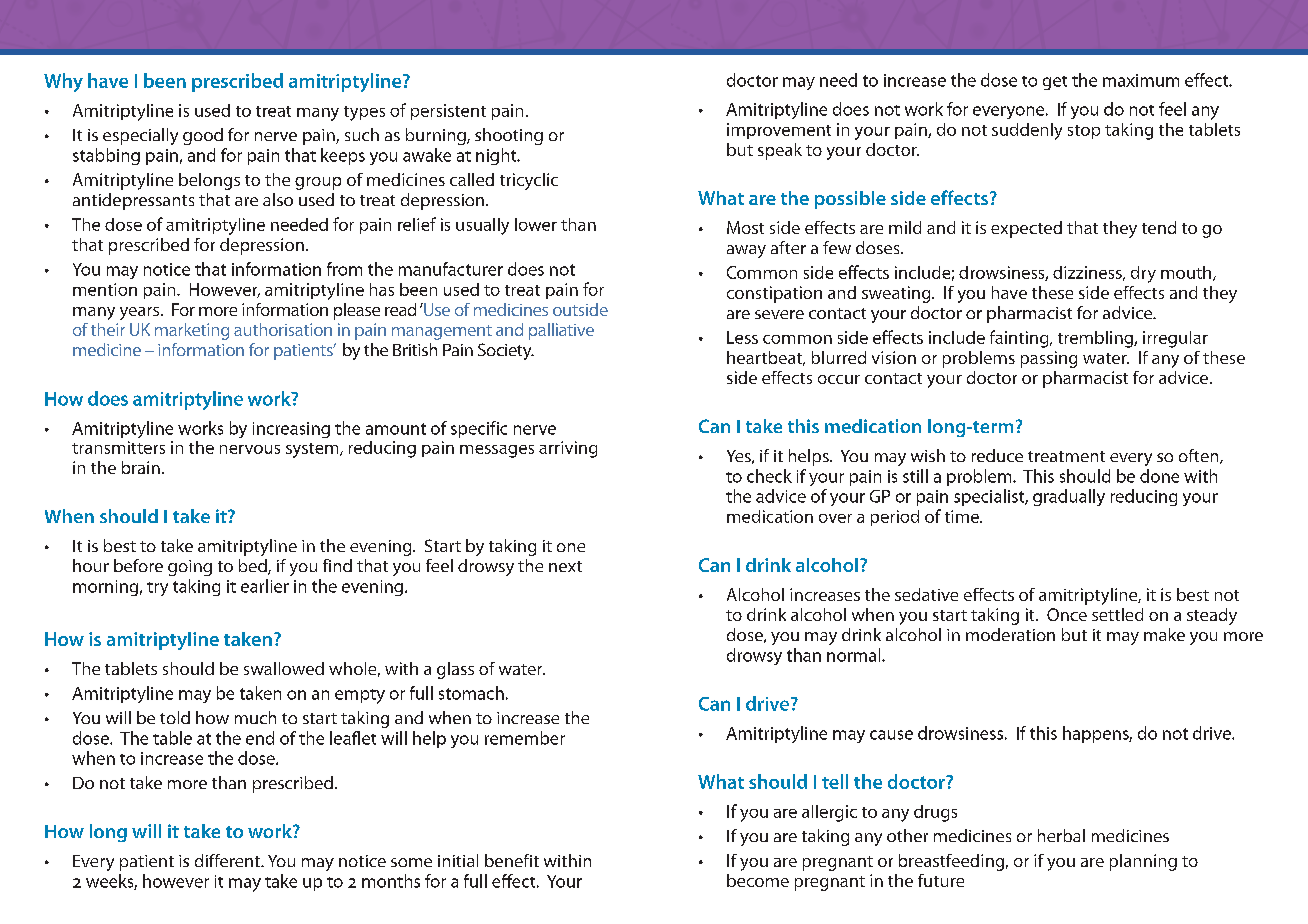 The width and height of the screenshot is (1308, 924). Describe the element at coordinates (203, 136) in the screenshot. I see `good` at that location.
